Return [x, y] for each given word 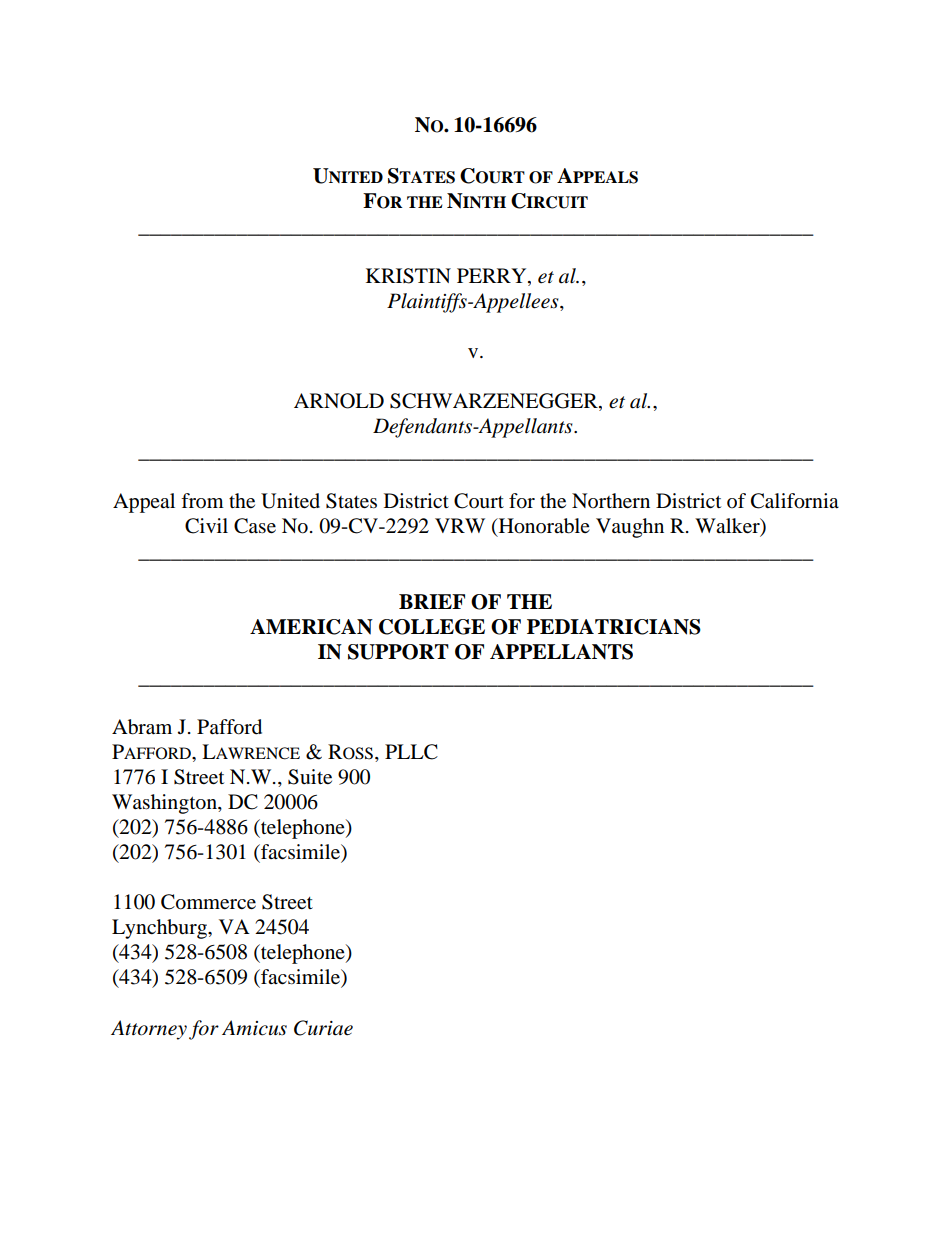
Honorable [543, 527]
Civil [206, 526]
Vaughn [630, 528]
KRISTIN [408, 276]
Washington [165, 804]
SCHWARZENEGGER [495, 402]
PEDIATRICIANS [614, 627]
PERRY [493, 275]
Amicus [254, 1028]
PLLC [411, 752]
